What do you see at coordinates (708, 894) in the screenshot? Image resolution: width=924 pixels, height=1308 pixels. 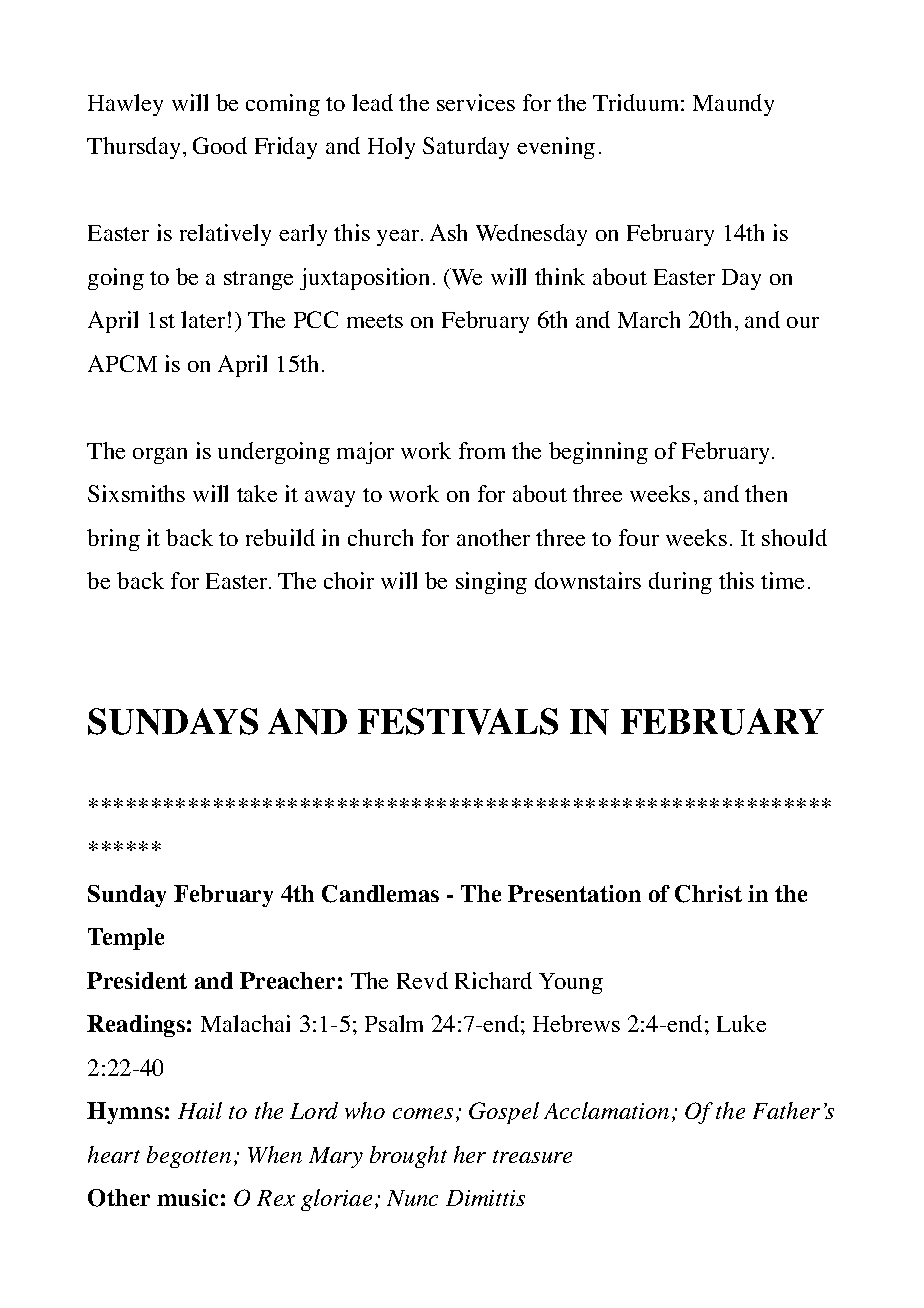 I see `Christ` at bounding box center [708, 894].
